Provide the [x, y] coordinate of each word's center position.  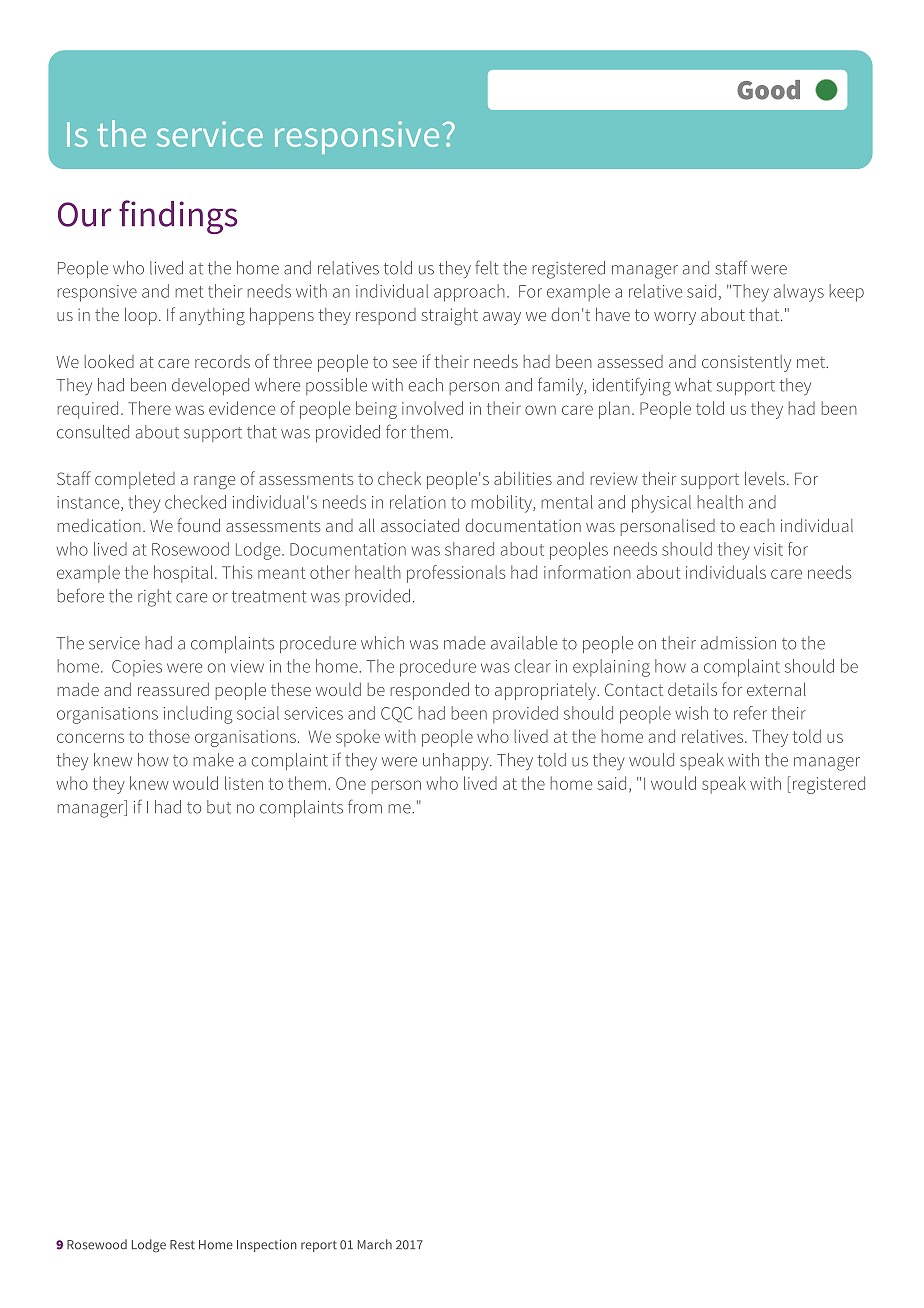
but [219, 807]
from [365, 806]
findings [178, 217]
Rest [182, 1245]
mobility [503, 504]
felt [486, 267]
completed [135, 480]
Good [768, 90]
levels [765, 478]
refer [750, 713]
